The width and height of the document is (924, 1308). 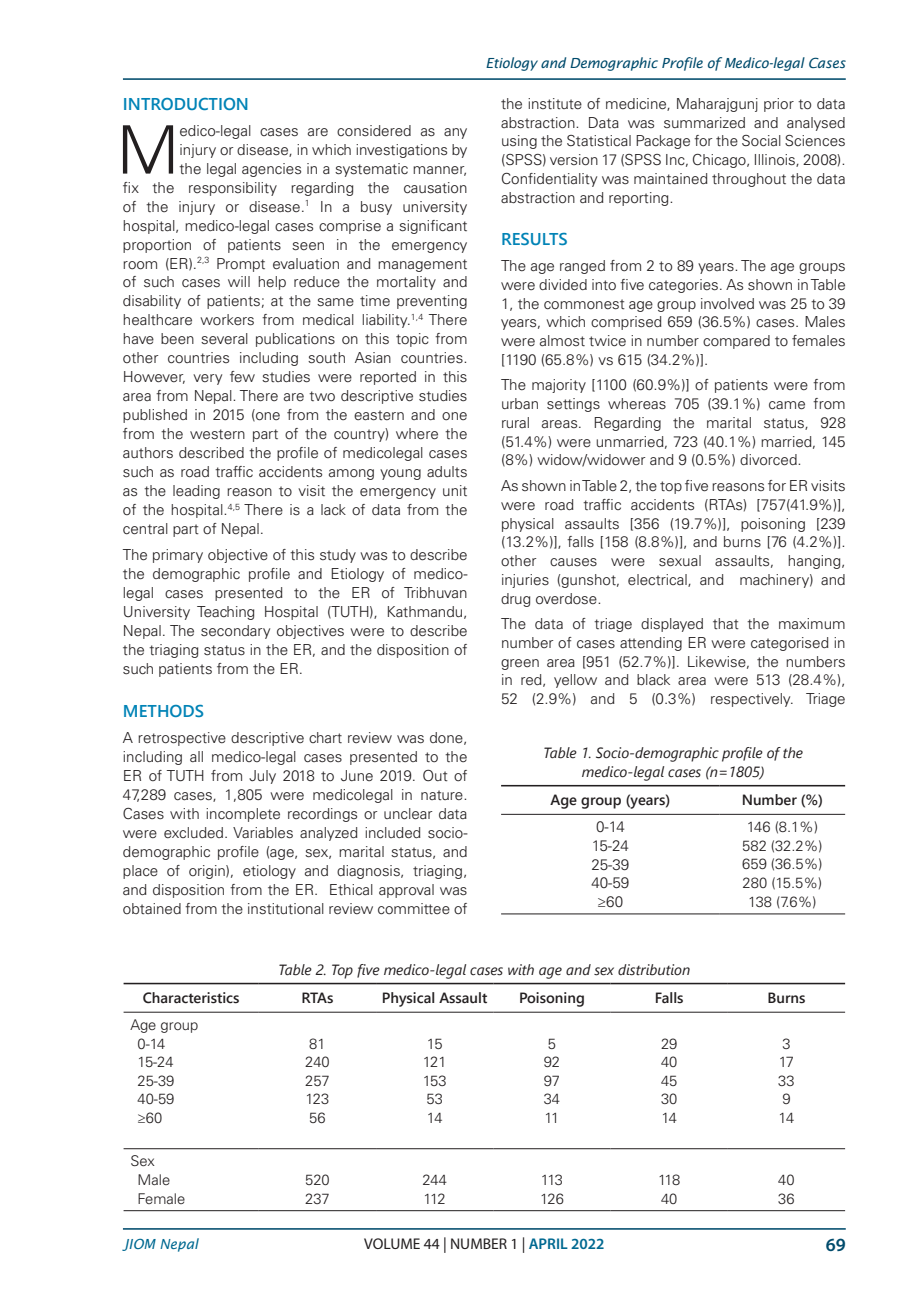 What do you see at coordinates (443, 795) in the document?
I see `nature` at bounding box center [443, 795].
